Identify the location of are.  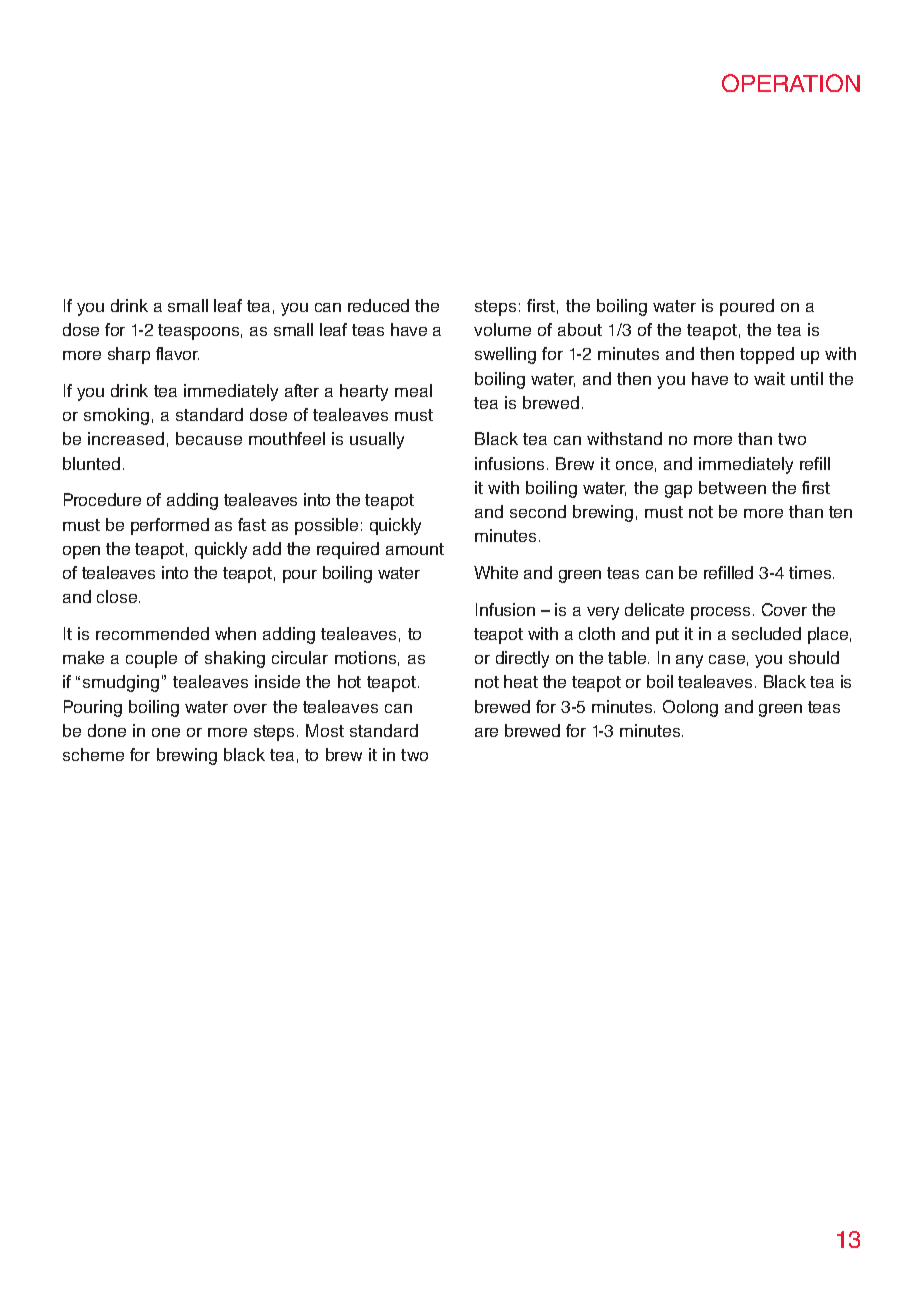
(486, 732).
